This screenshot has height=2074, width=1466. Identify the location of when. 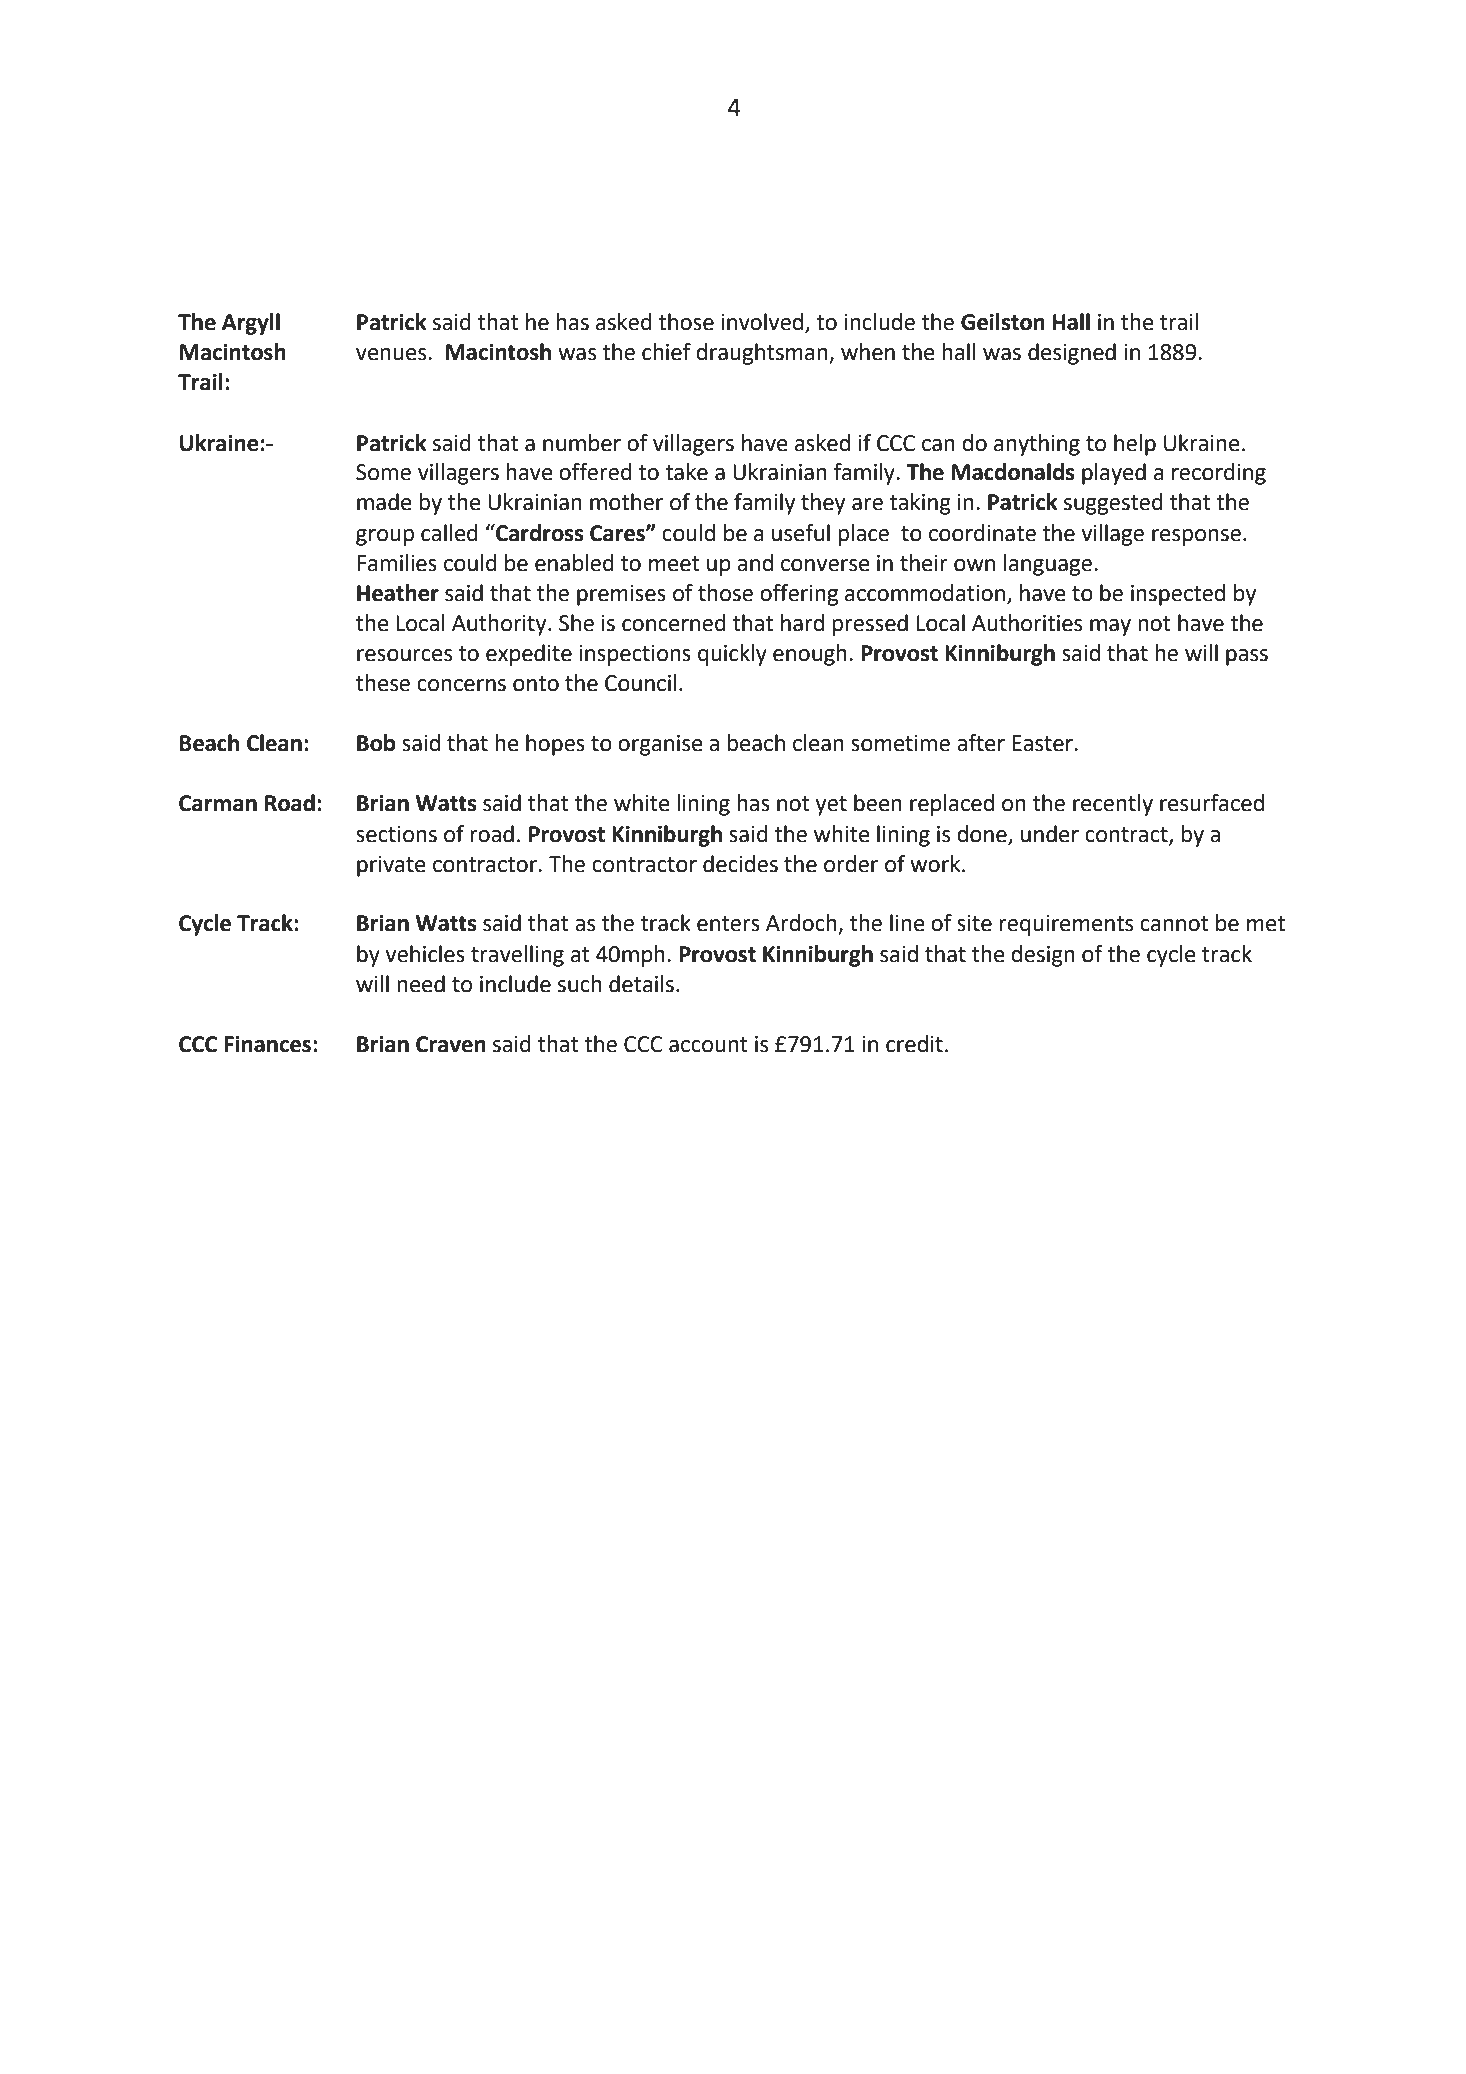
(868, 352).
